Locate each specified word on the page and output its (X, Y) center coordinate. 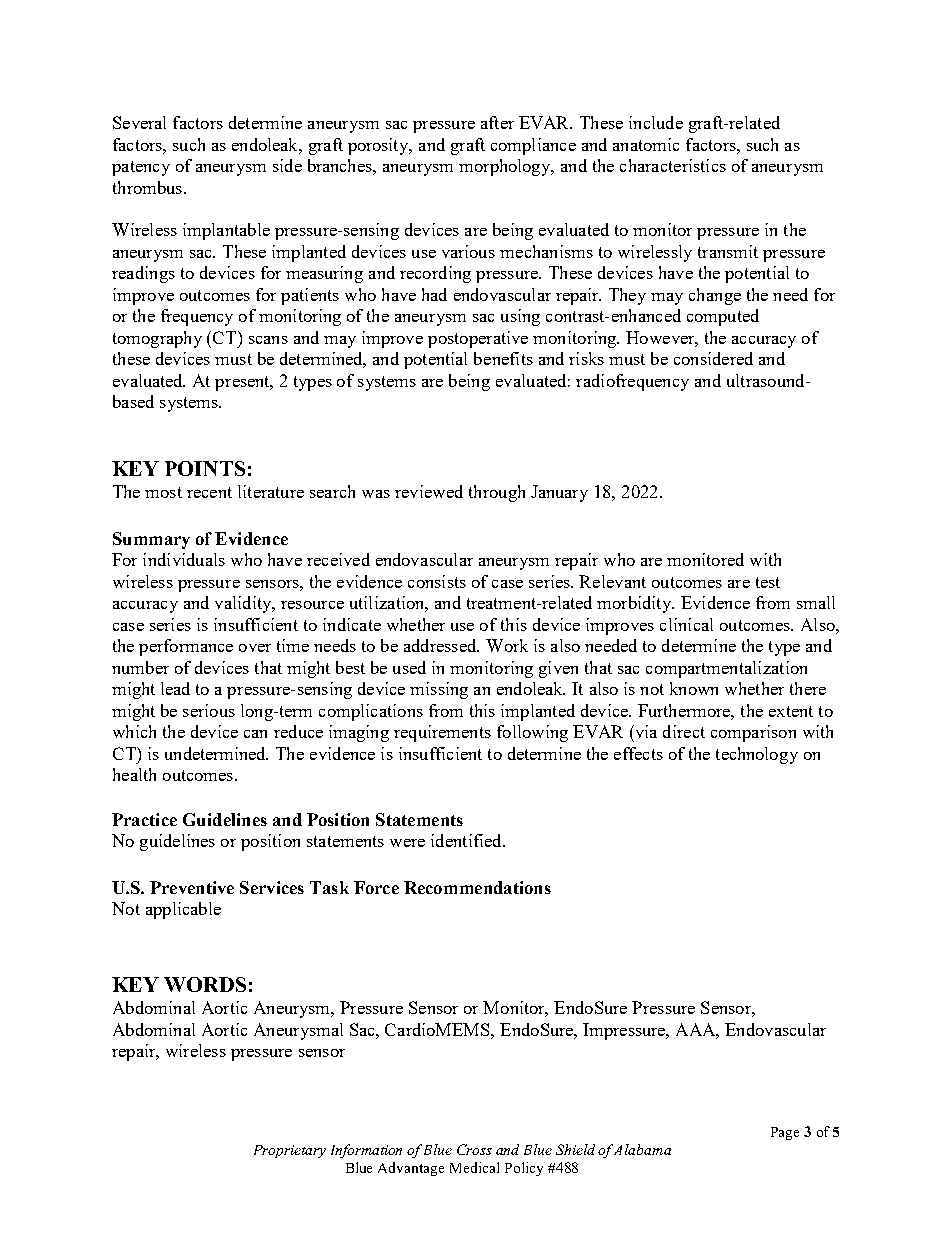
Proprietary (290, 1151)
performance (186, 647)
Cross (474, 1149)
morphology (506, 167)
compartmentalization (726, 669)
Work (507, 645)
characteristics (673, 165)
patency (141, 168)
